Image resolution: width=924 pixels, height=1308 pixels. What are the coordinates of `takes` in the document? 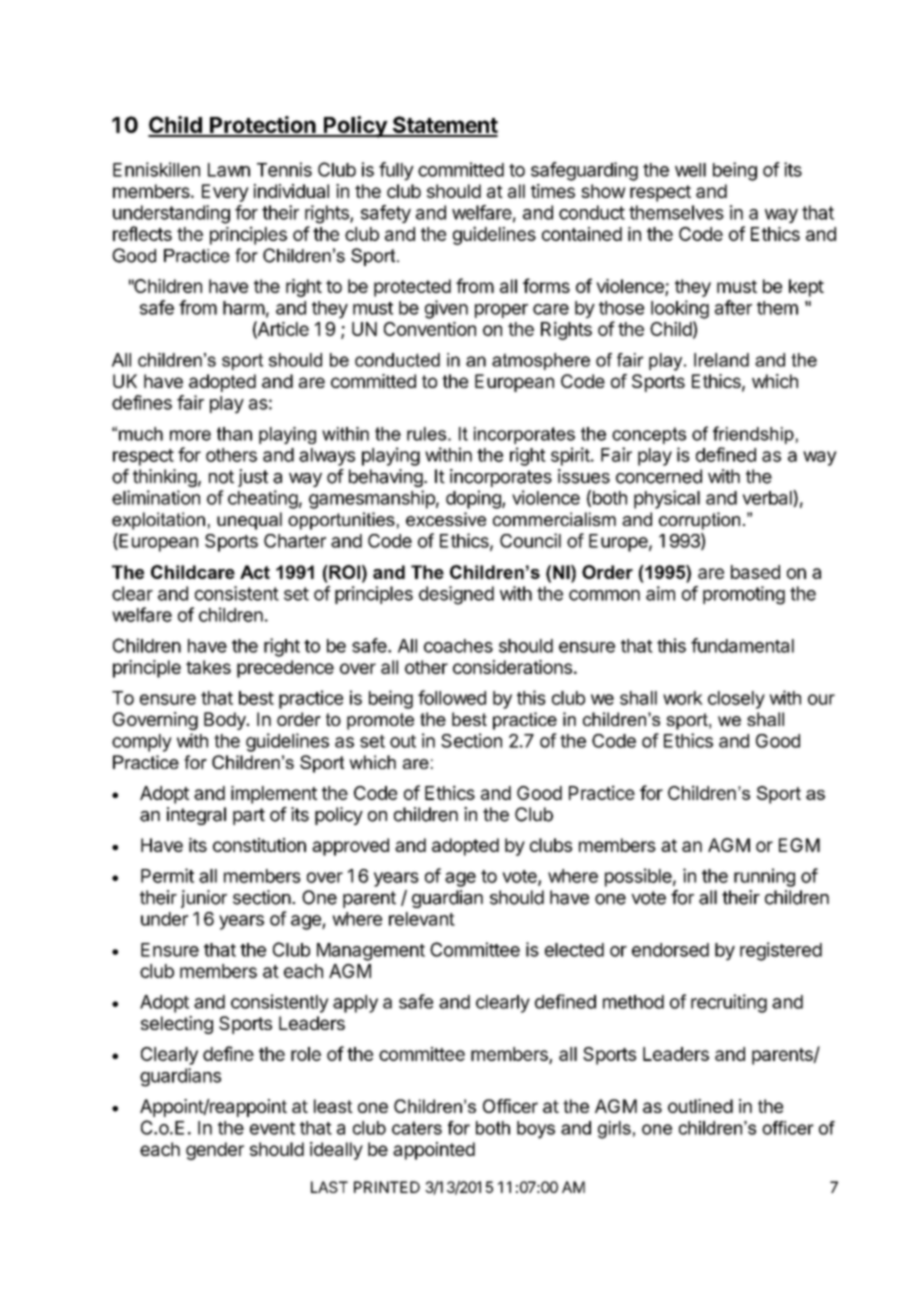 It's located at (208, 667).
